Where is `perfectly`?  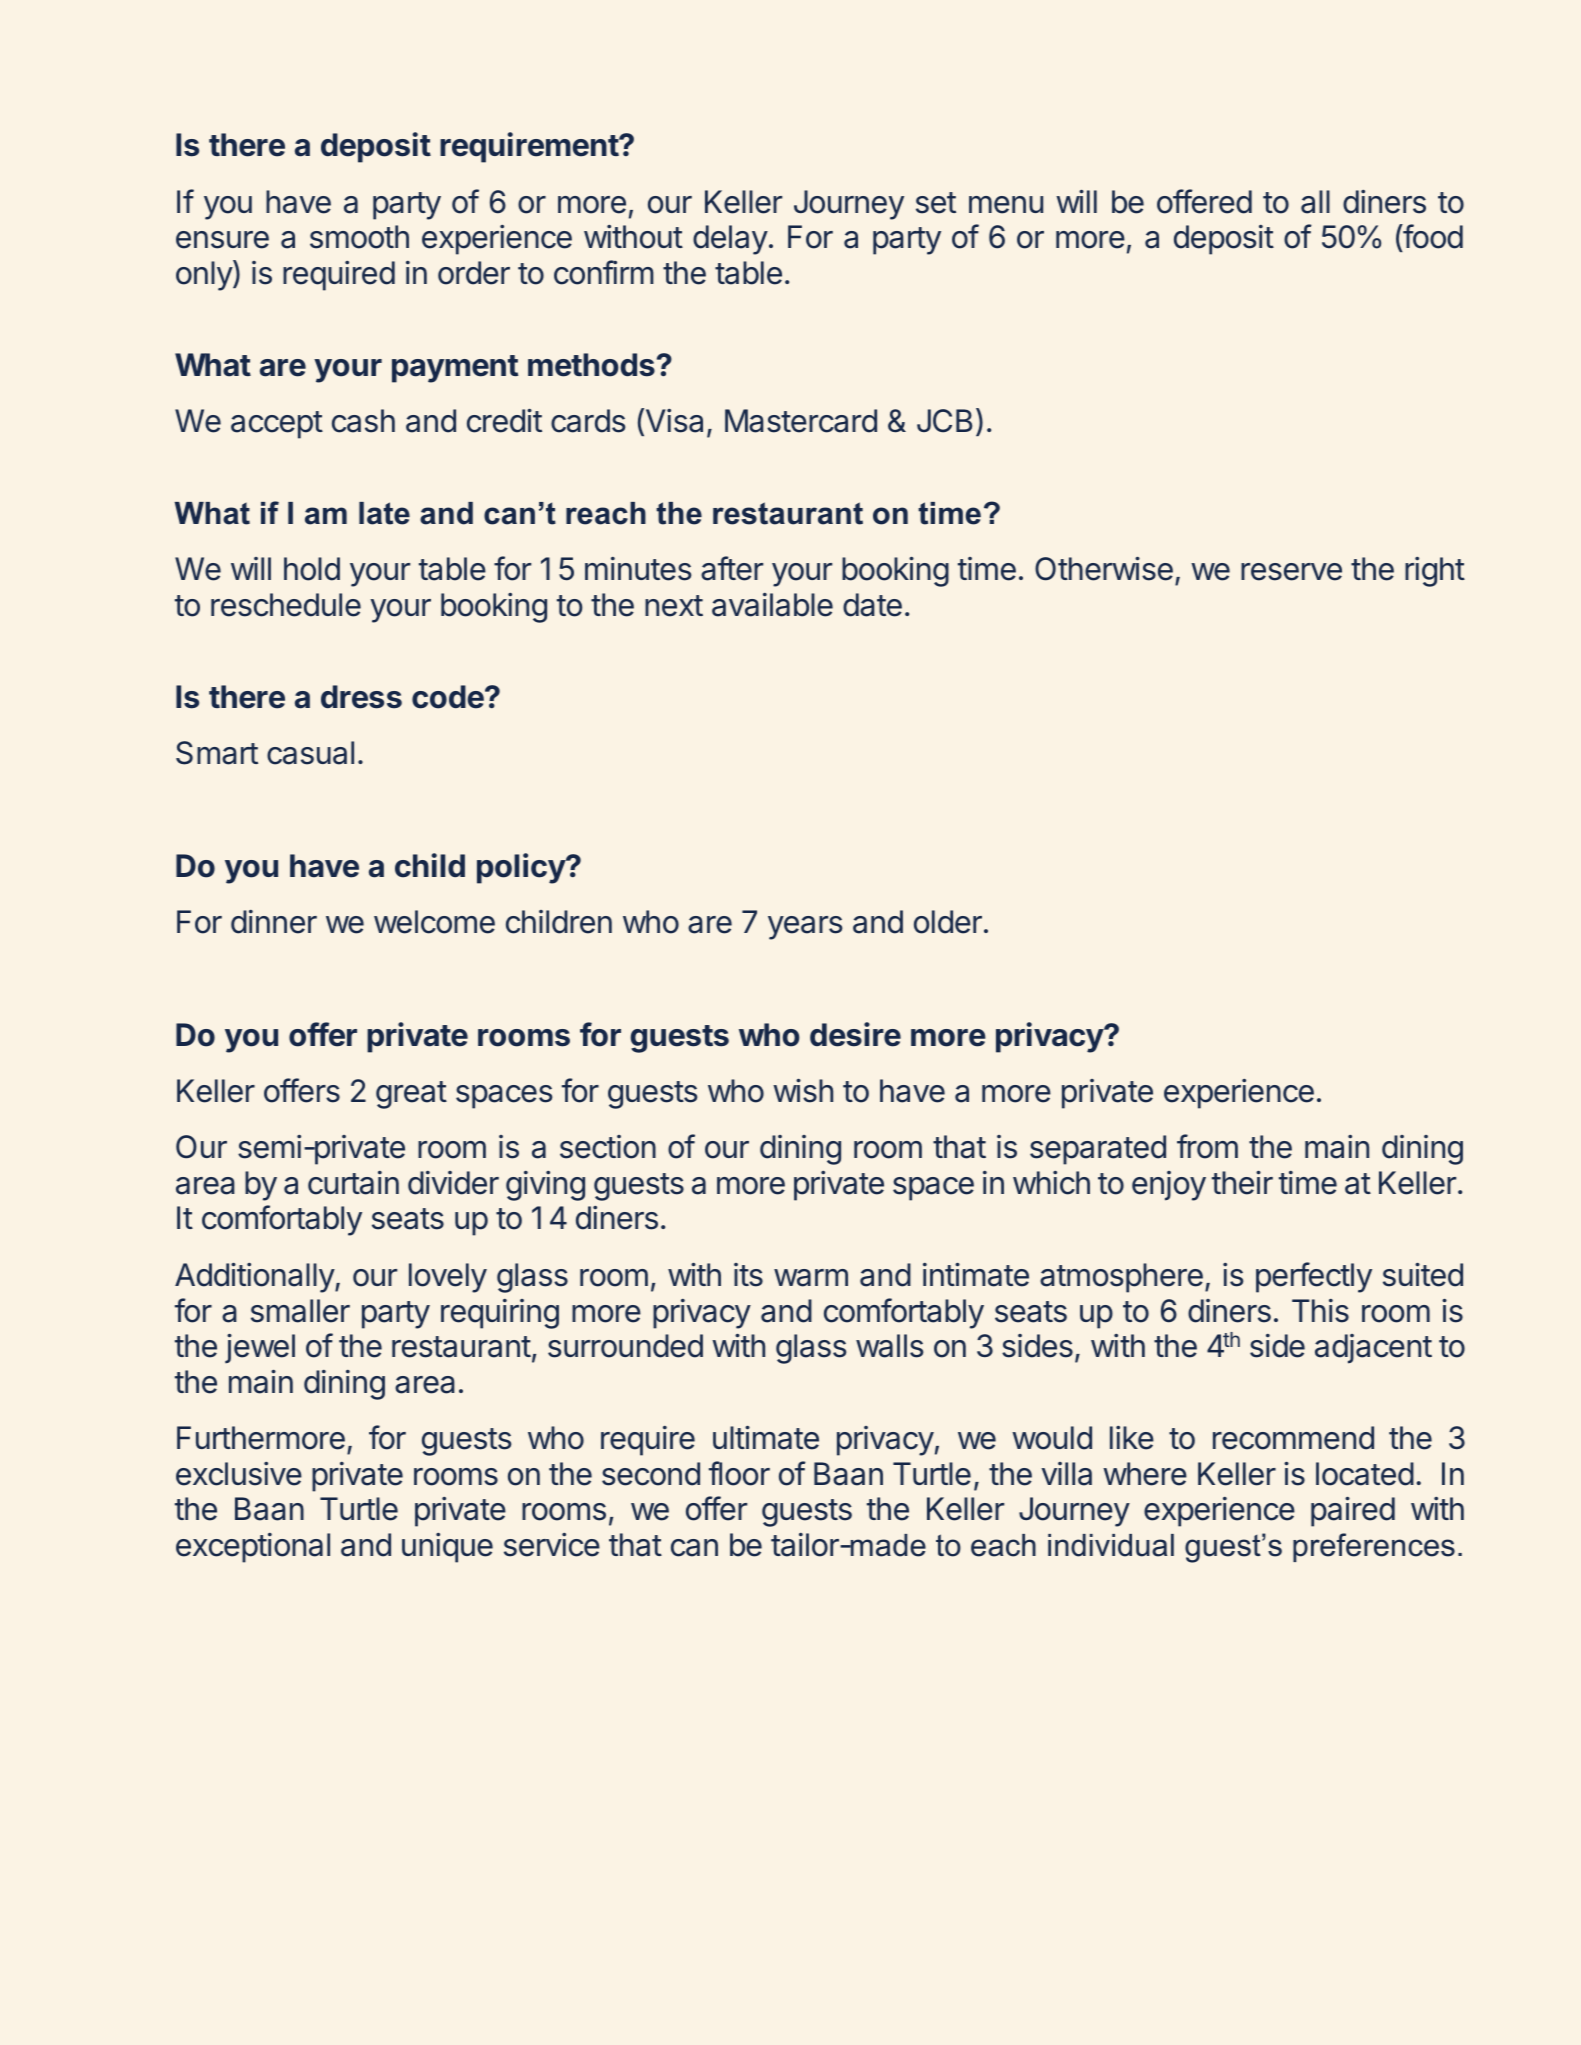 perfectly is located at coordinates (1314, 1277).
